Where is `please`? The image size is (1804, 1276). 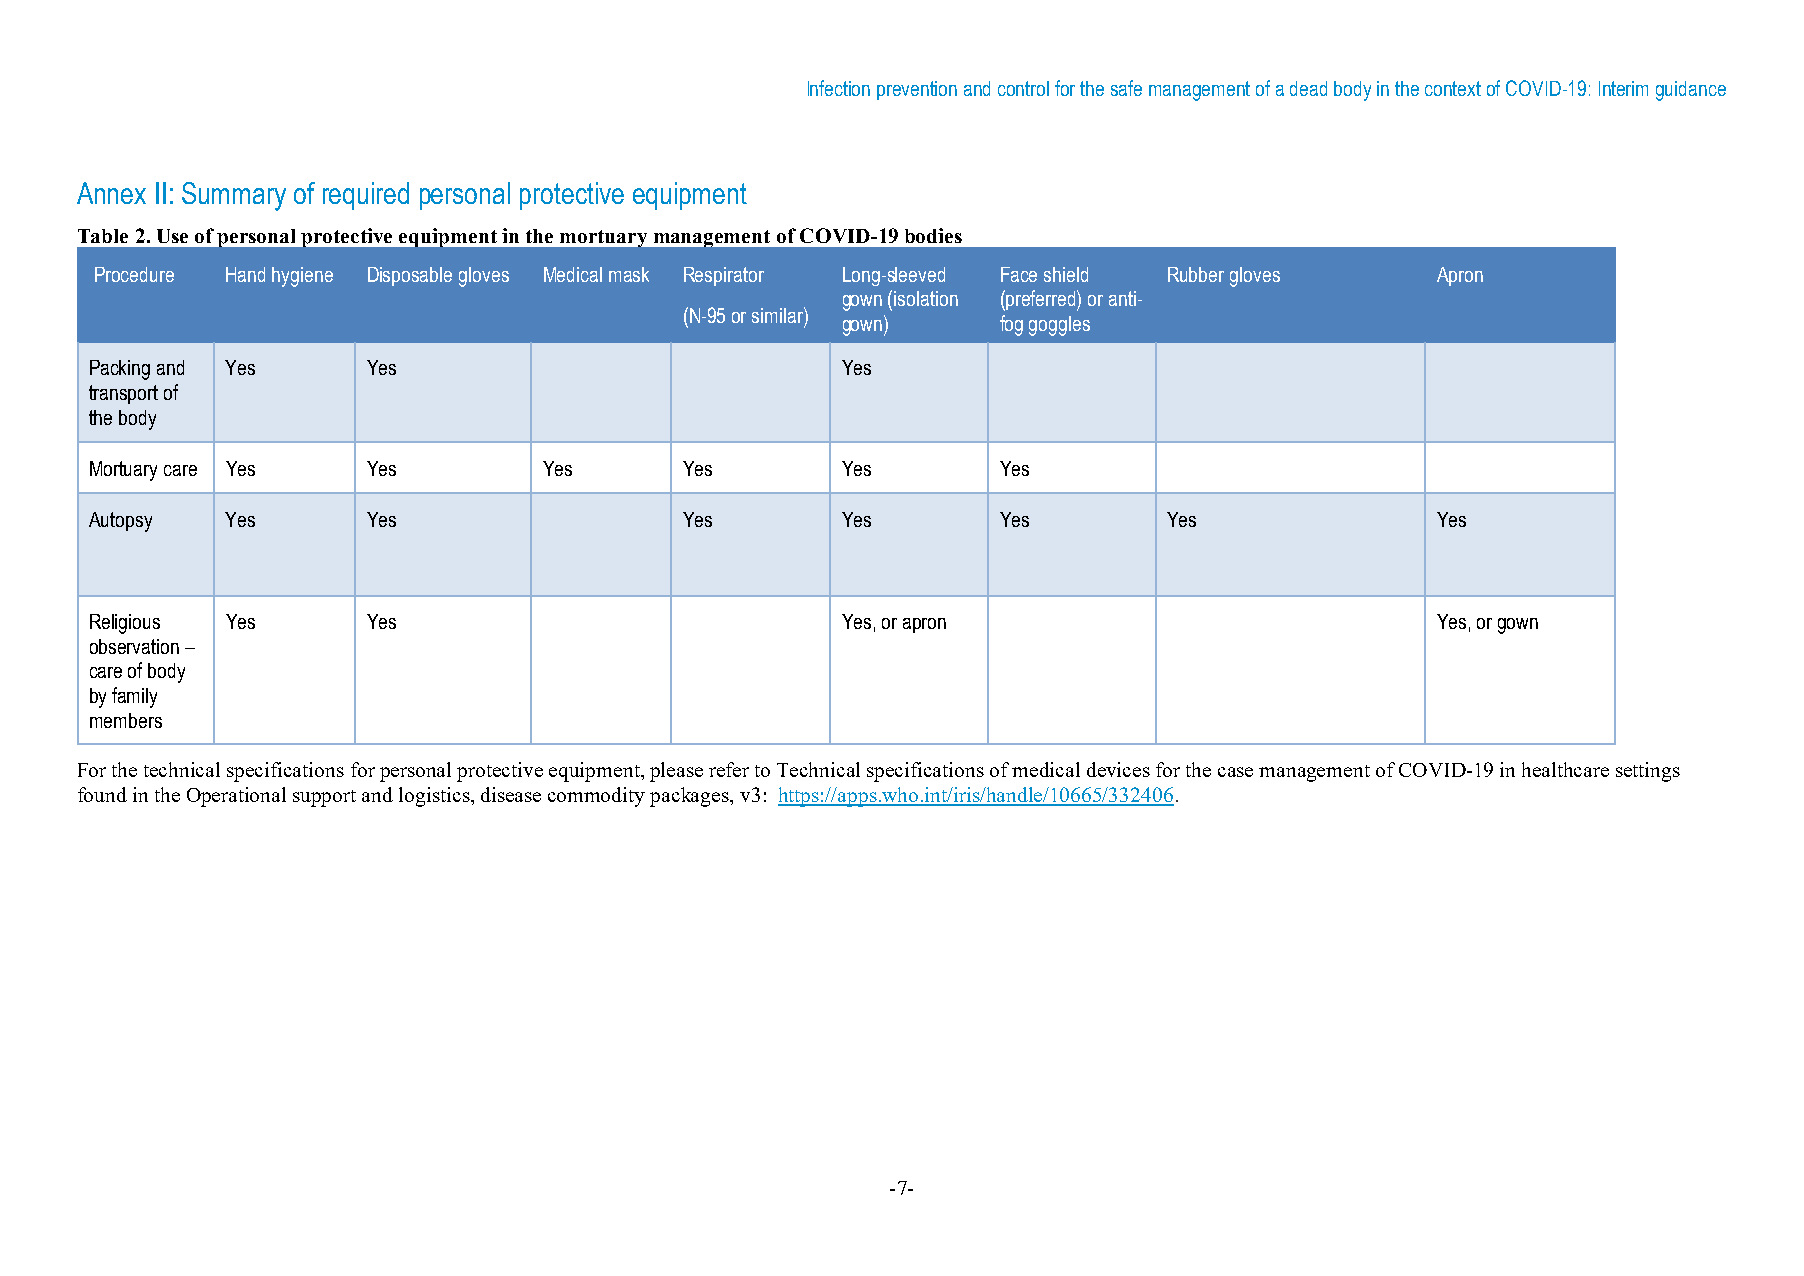 please is located at coordinates (676, 772).
